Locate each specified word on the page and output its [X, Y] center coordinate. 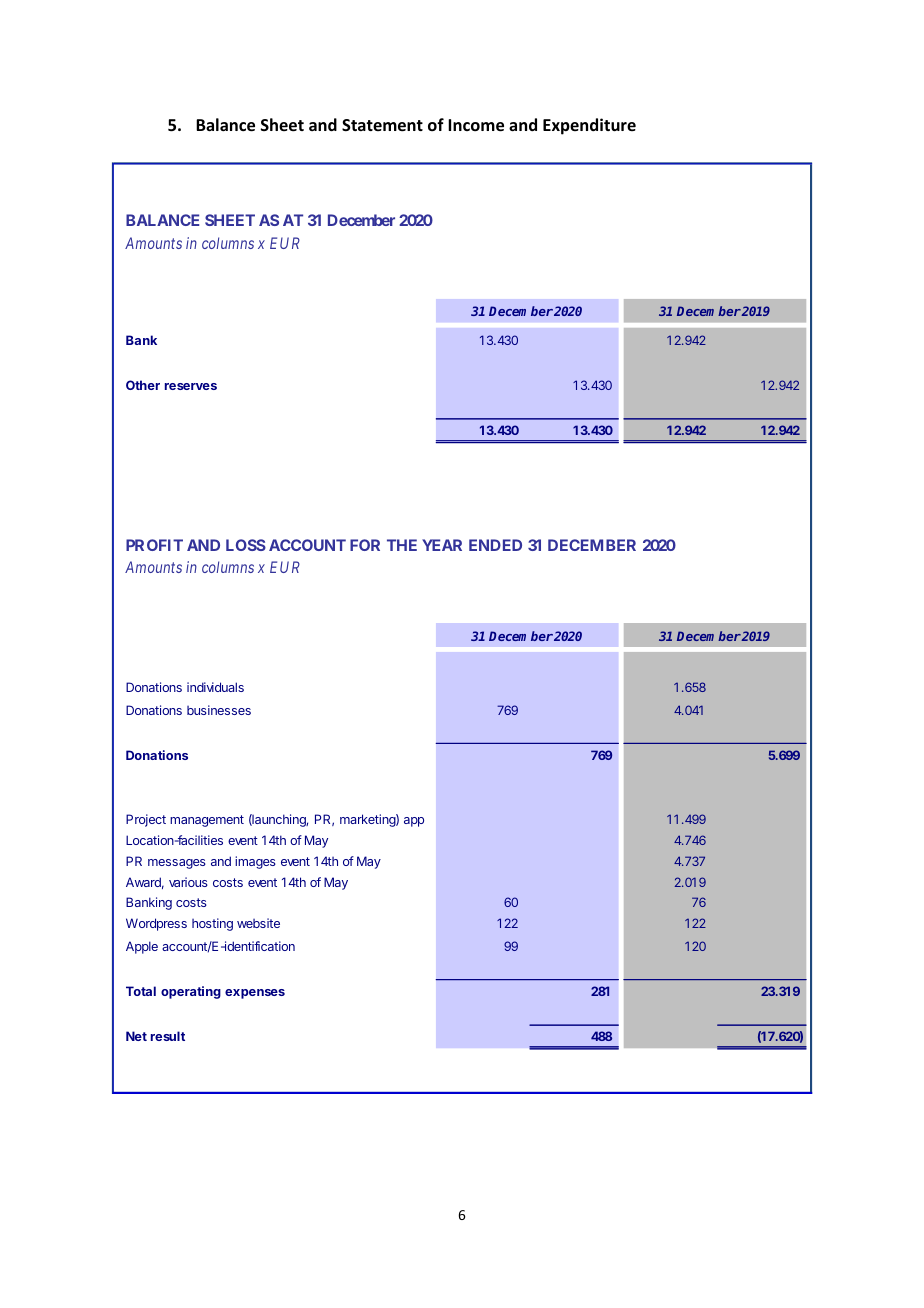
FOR [365, 545]
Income [476, 125]
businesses [219, 710]
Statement [382, 125]
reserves [191, 386]
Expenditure [589, 126]
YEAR [442, 545]
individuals [215, 687]
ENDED [495, 545]
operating [191, 992]
